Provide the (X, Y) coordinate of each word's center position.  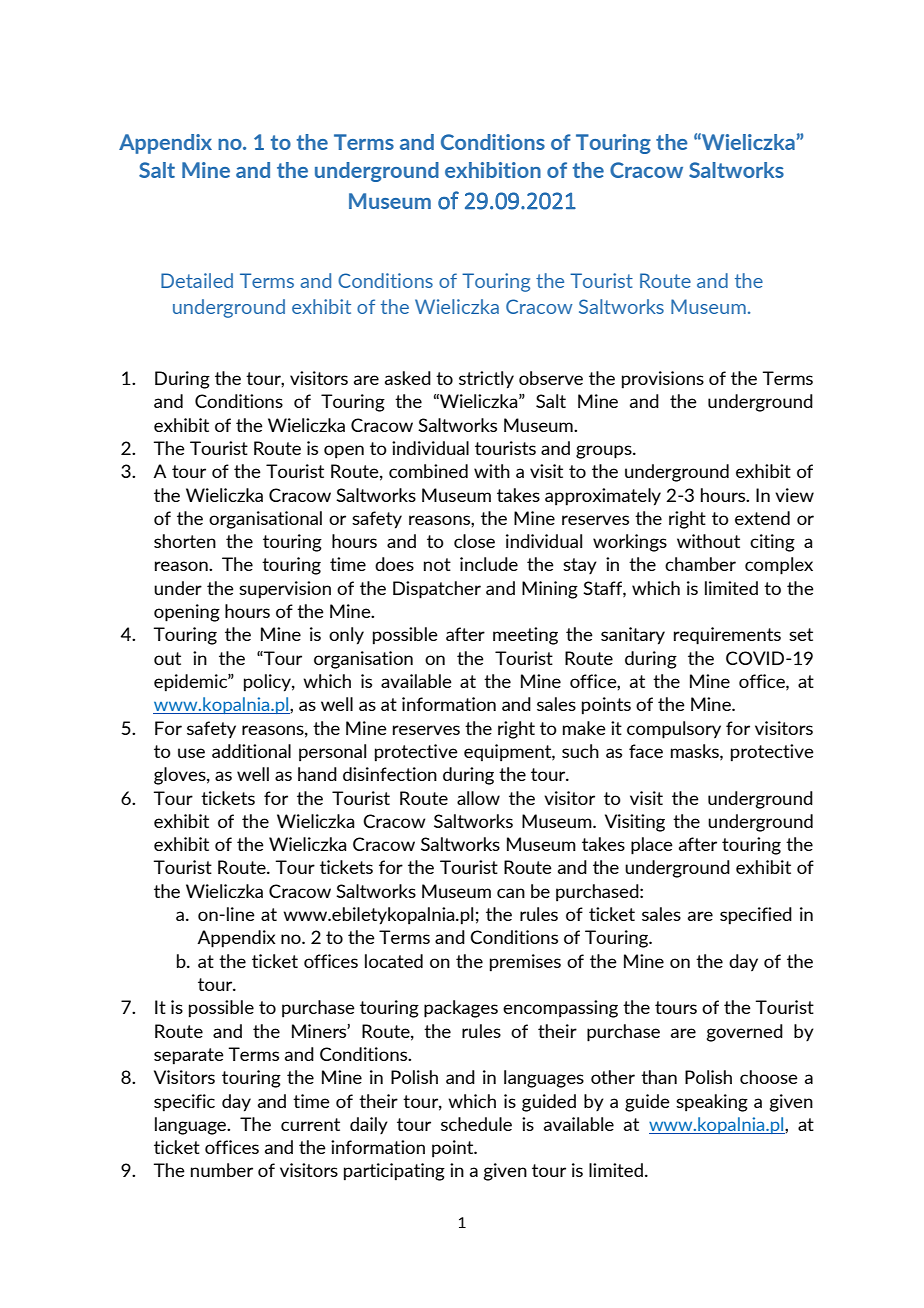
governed (745, 1033)
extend (762, 518)
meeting (525, 636)
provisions (663, 380)
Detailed (197, 280)
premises (525, 963)
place (652, 846)
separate (189, 1056)
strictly (486, 380)
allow (478, 798)
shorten (185, 541)
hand (317, 774)
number (222, 1170)
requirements (727, 636)
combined (428, 471)
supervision (285, 590)
